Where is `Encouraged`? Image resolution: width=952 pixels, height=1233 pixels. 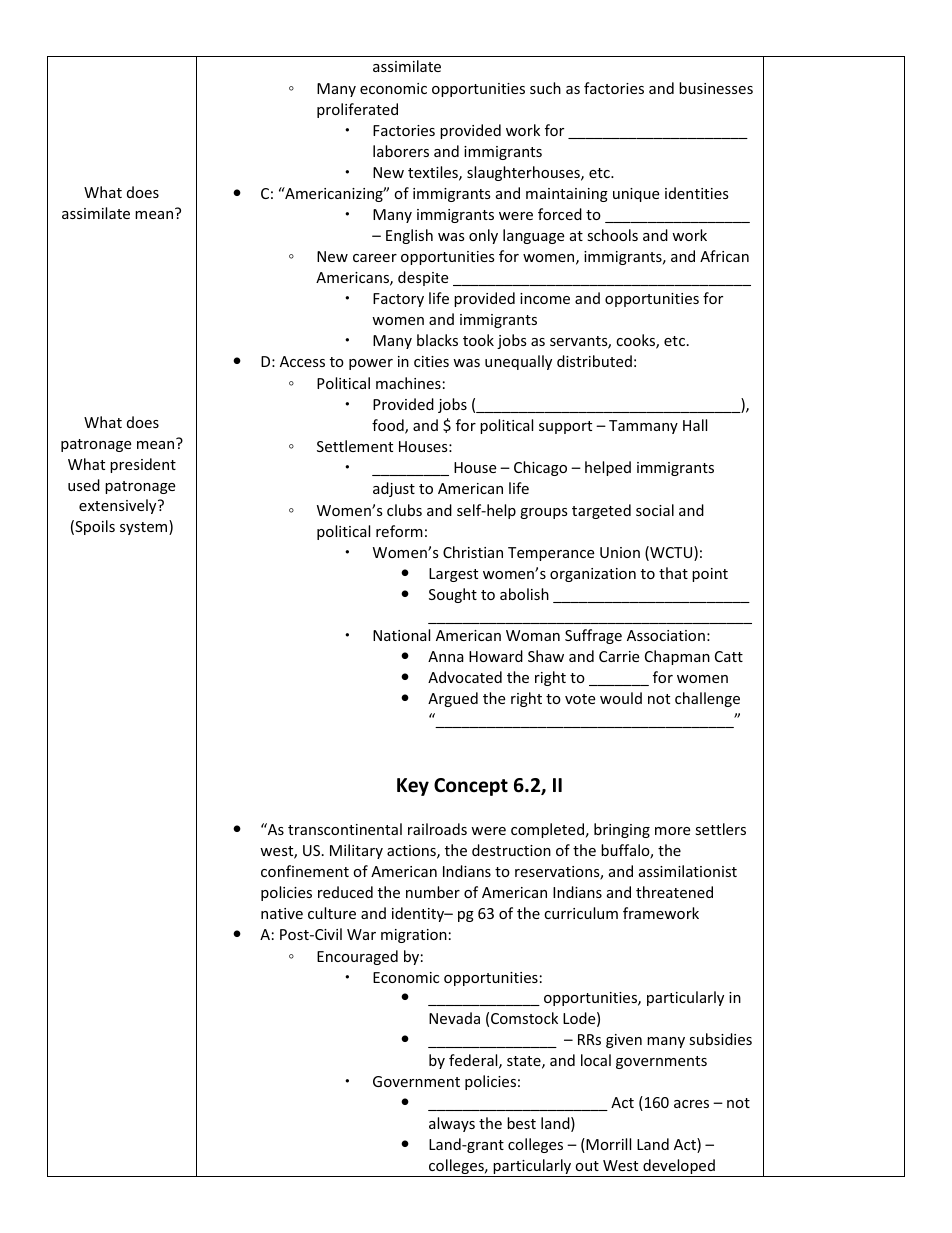 Encouraged is located at coordinates (357, 957).
